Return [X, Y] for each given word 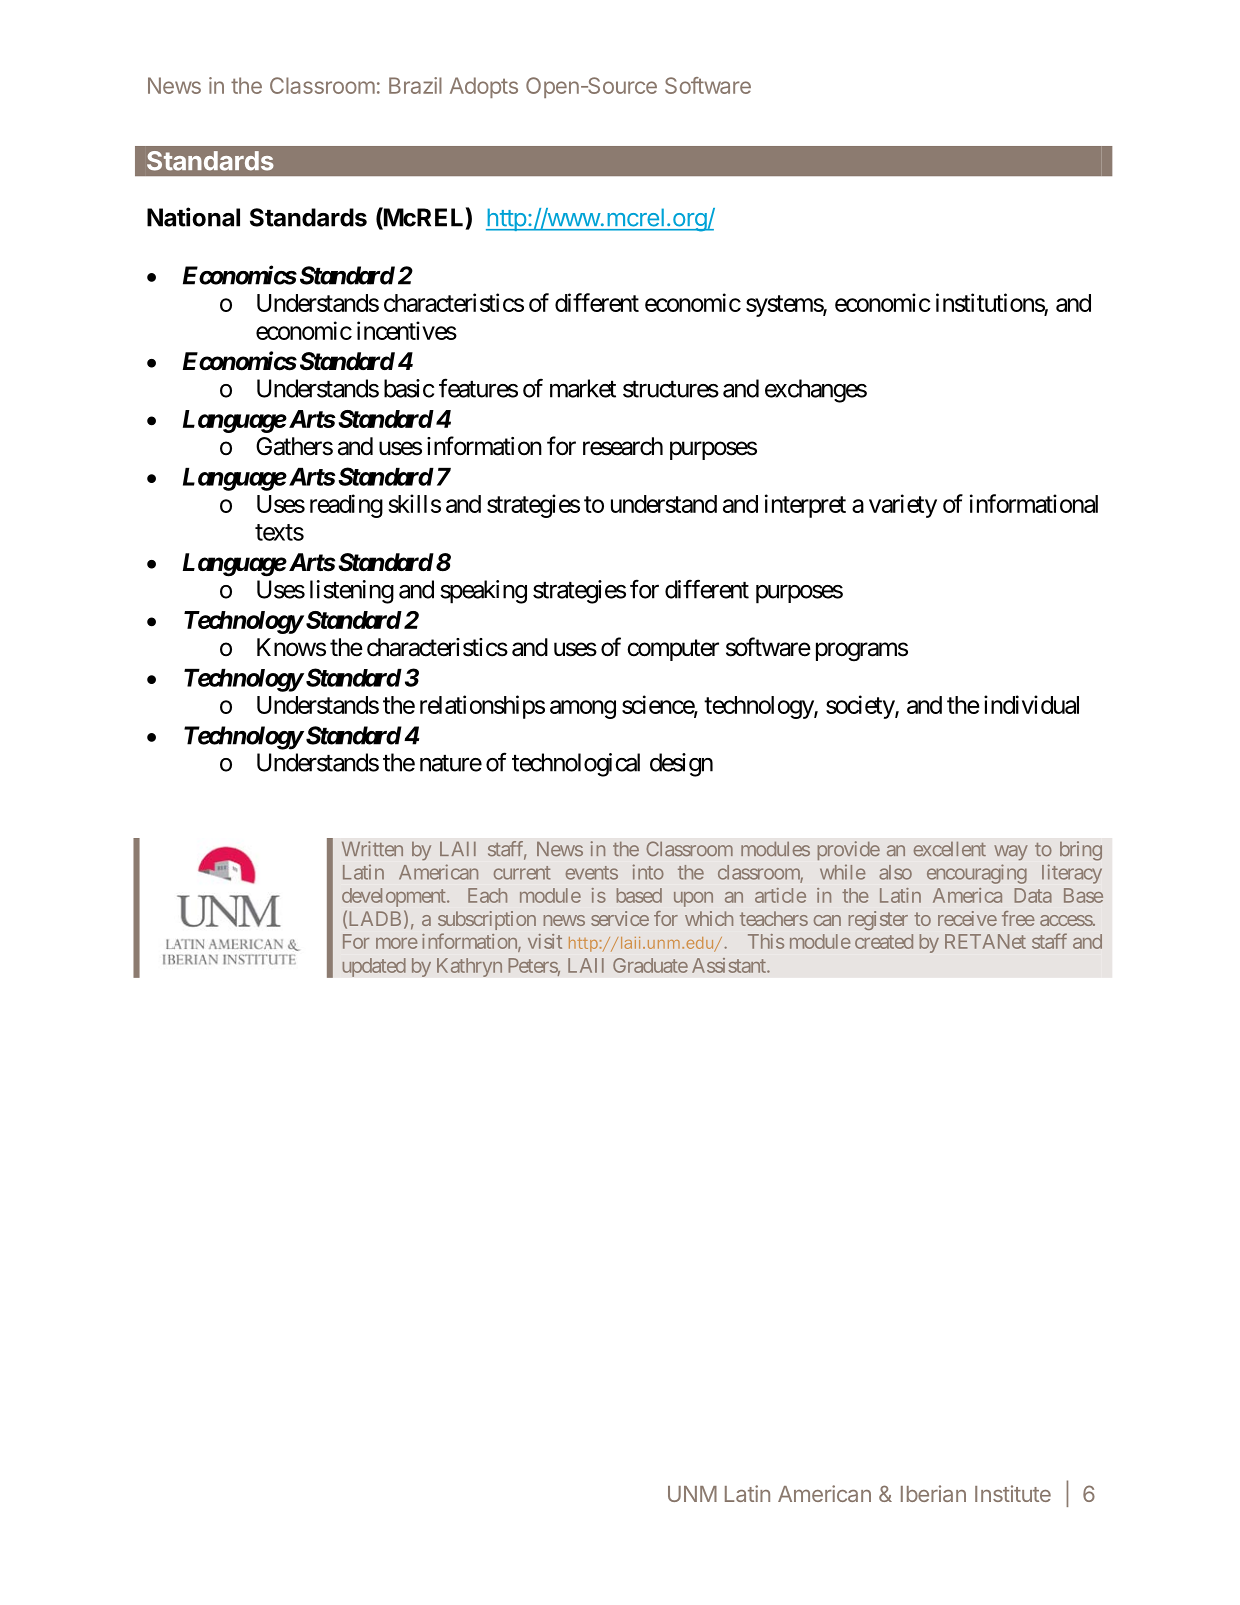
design [681, 765]
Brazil [415, 85]
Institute [1013, 1493]
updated [374, 967]
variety [903, 506]
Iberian [933, 1493]
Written [372, 848]
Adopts [484, 87]
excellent [950, 849]
